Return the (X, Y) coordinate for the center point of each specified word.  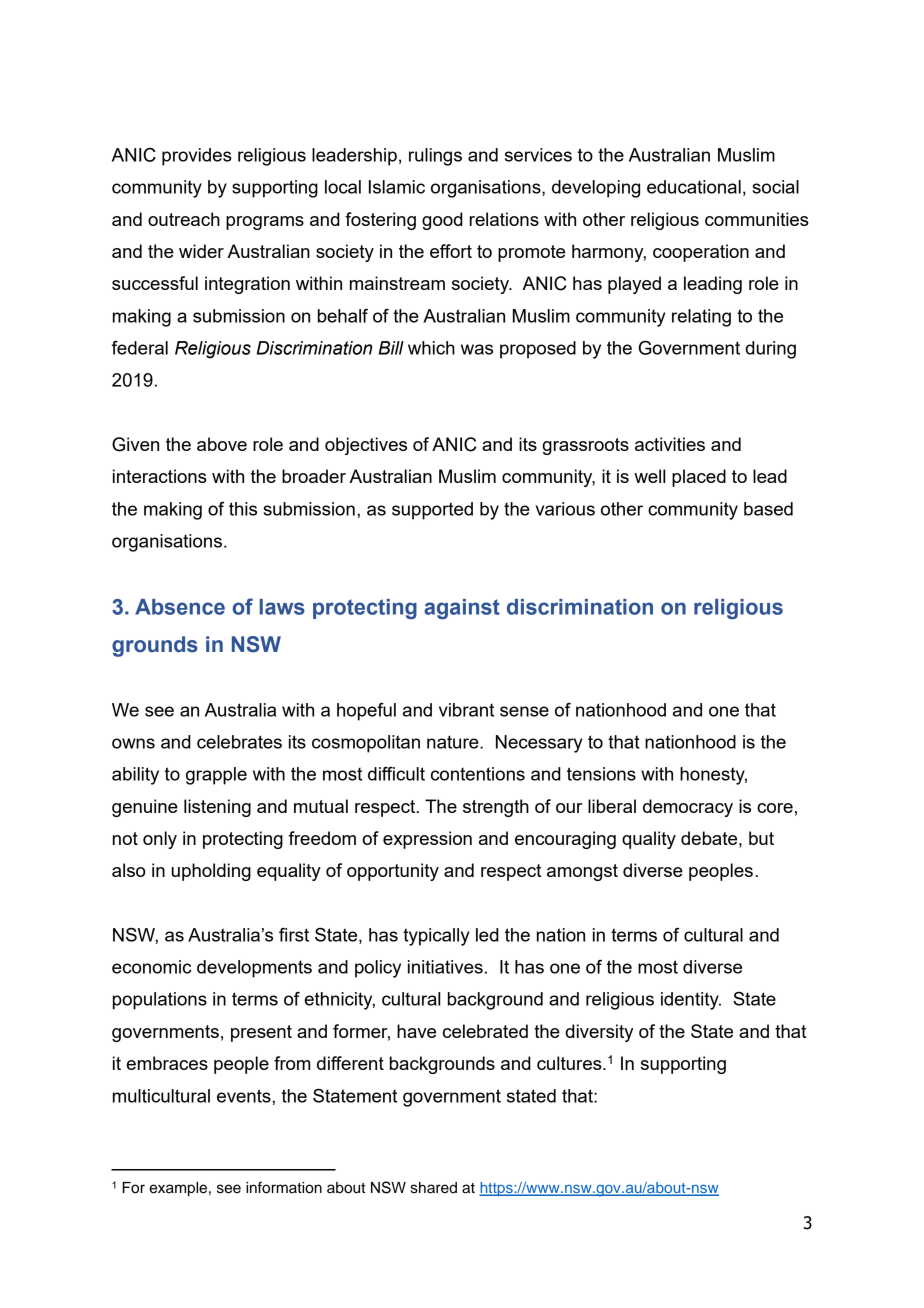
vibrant (466, 710)
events (245, 1096)
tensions (601, 774)
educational (694, 187)
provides (197, 157)
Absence (180, 607)
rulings (435, 157)
